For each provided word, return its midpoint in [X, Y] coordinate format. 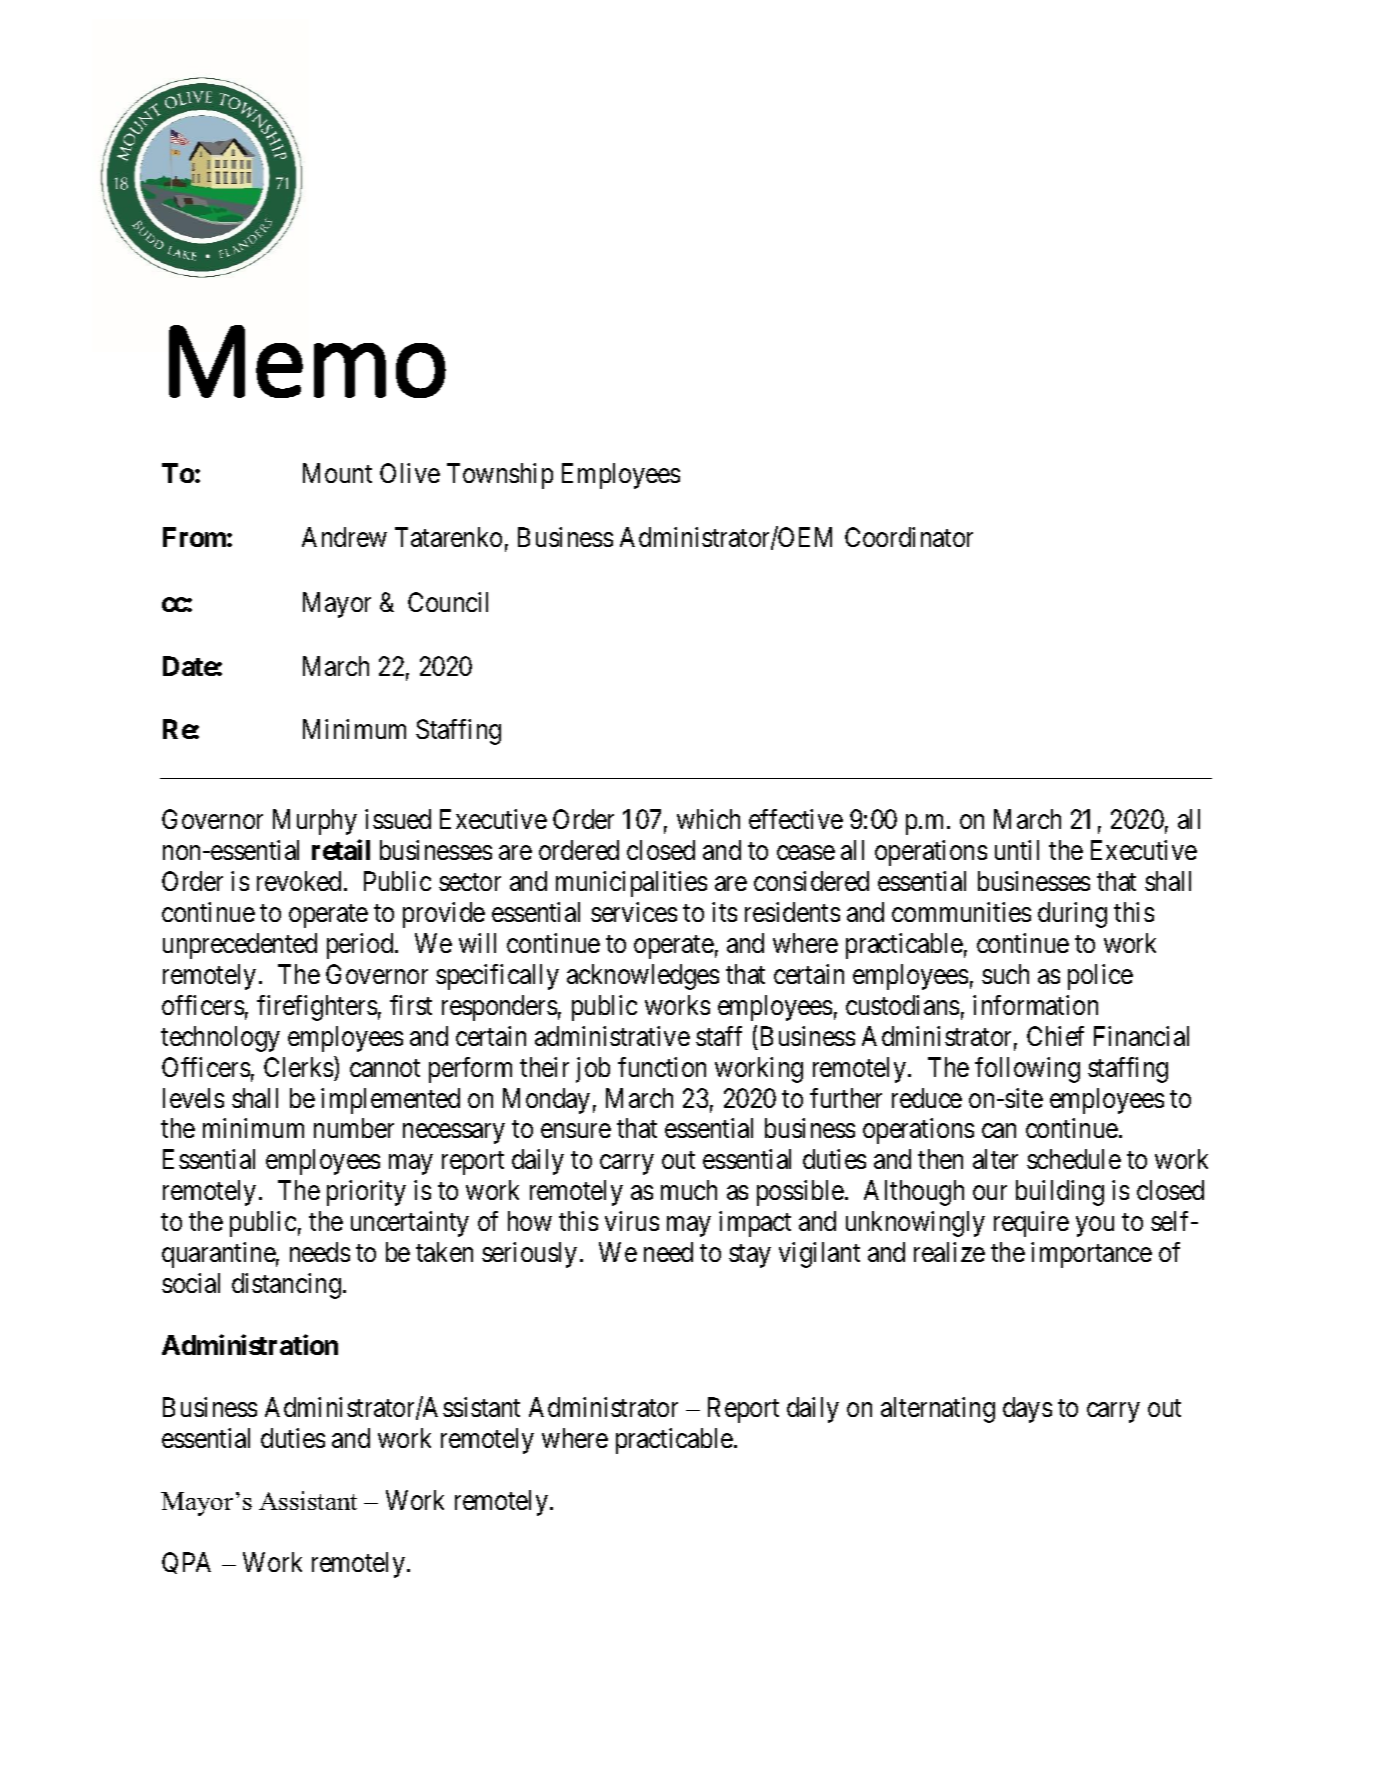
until [1017, 850]
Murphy [315, 822]
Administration [250, 1345]
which [708, 819]
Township [500, 476]
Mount [337, 473]
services [634, 912]
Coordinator [909, 537]
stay [750, 1256]
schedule [1074, 1159]
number [354, 1128]
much [689, 1190]
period [361, 946]
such [1005, 974]
